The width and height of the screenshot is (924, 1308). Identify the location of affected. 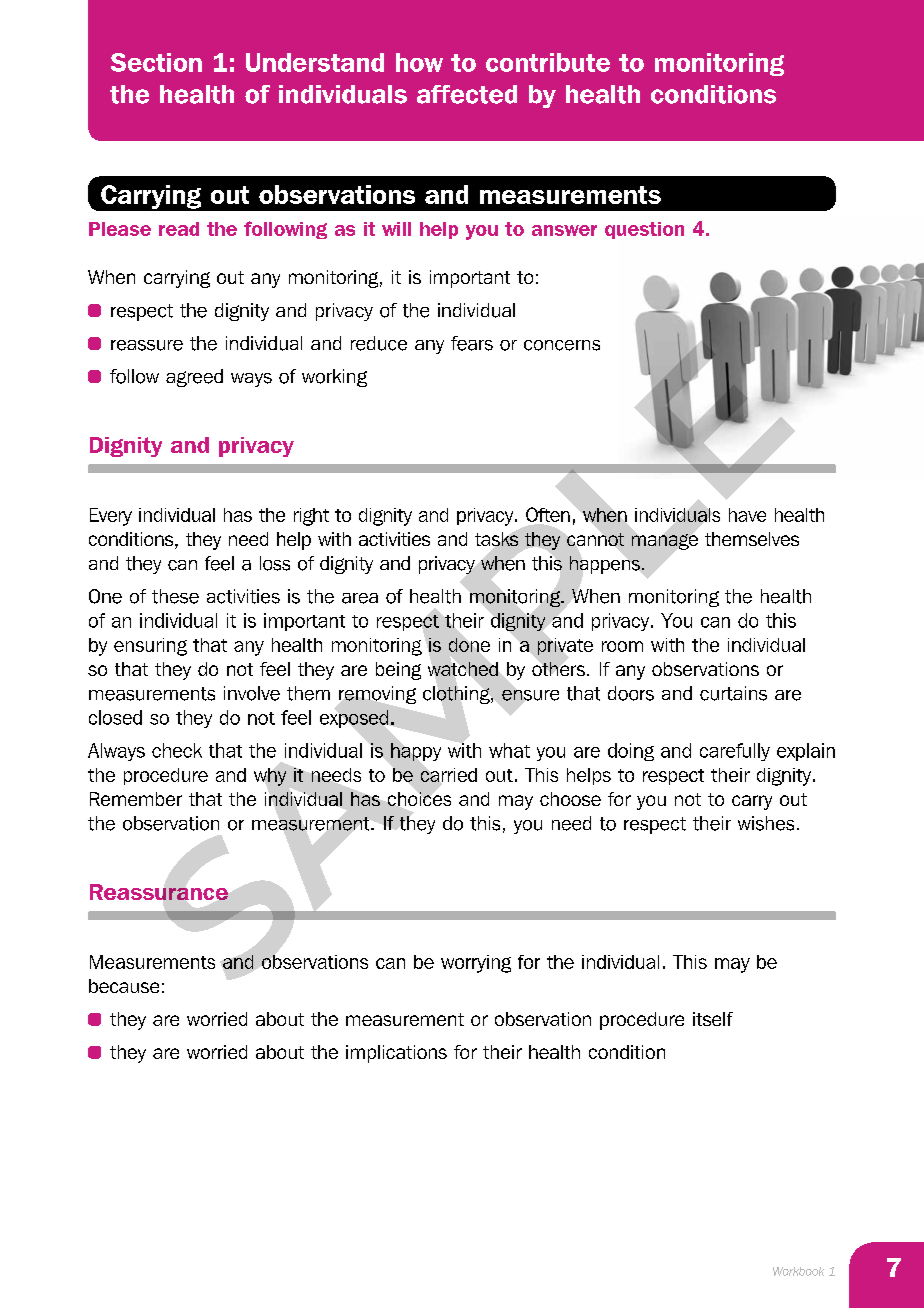
(467, 94).
